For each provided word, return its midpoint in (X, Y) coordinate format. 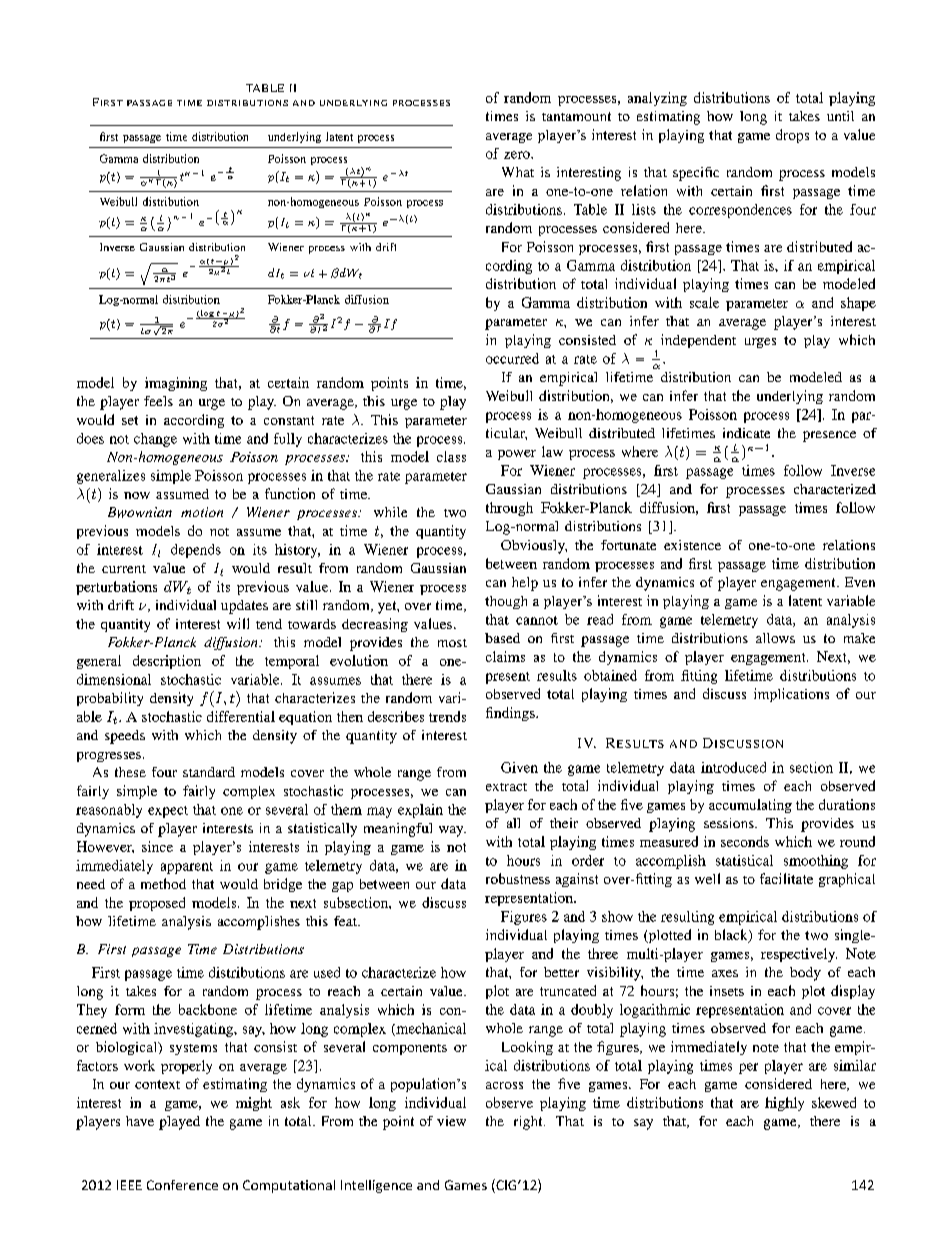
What (518, 172)
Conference (182, 1185)
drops (792, 136)
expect (168, 812)
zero (518, 155)
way (452, 831)
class (451, 456)
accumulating (750, 806)
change (155, 440)
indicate (746, 433)
